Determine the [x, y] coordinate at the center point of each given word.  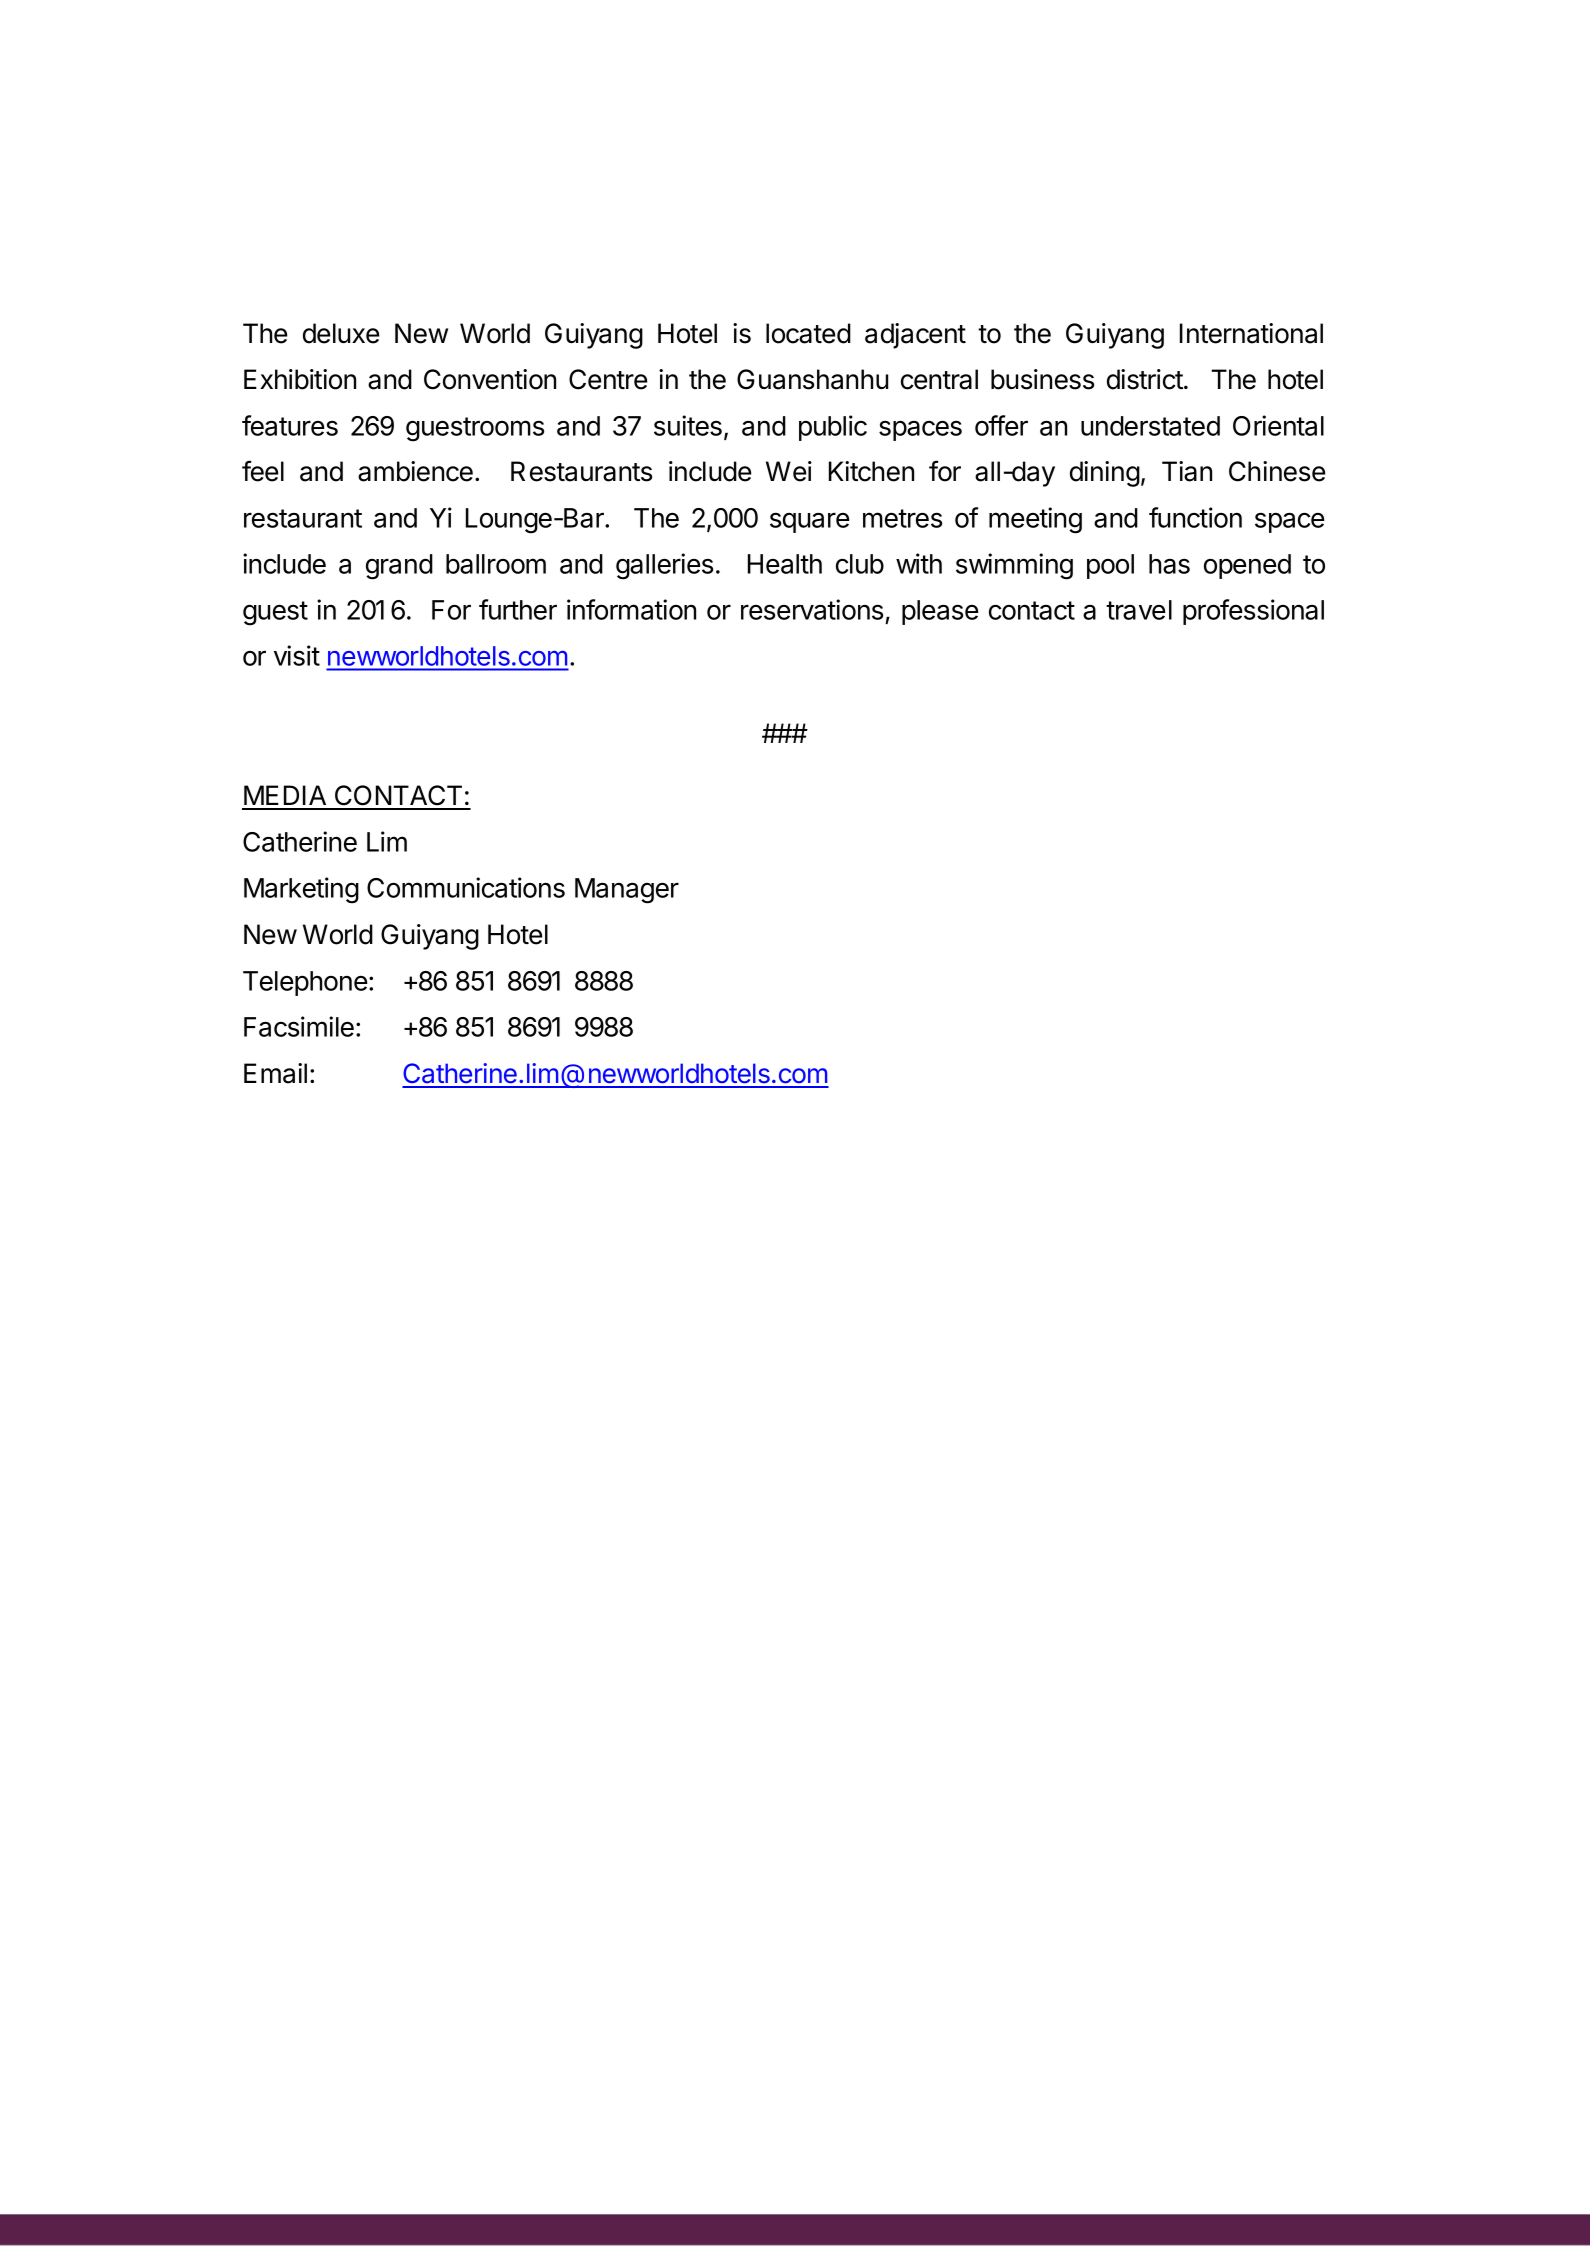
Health [785, 564]
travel [1139, 610]
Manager [627, 891]
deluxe [341, 333]
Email [275, 1073]
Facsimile [299, 1026]
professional [1253, 612]
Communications [466, 887]
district [1145, 379]
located [808, 333]
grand [399, 567]
